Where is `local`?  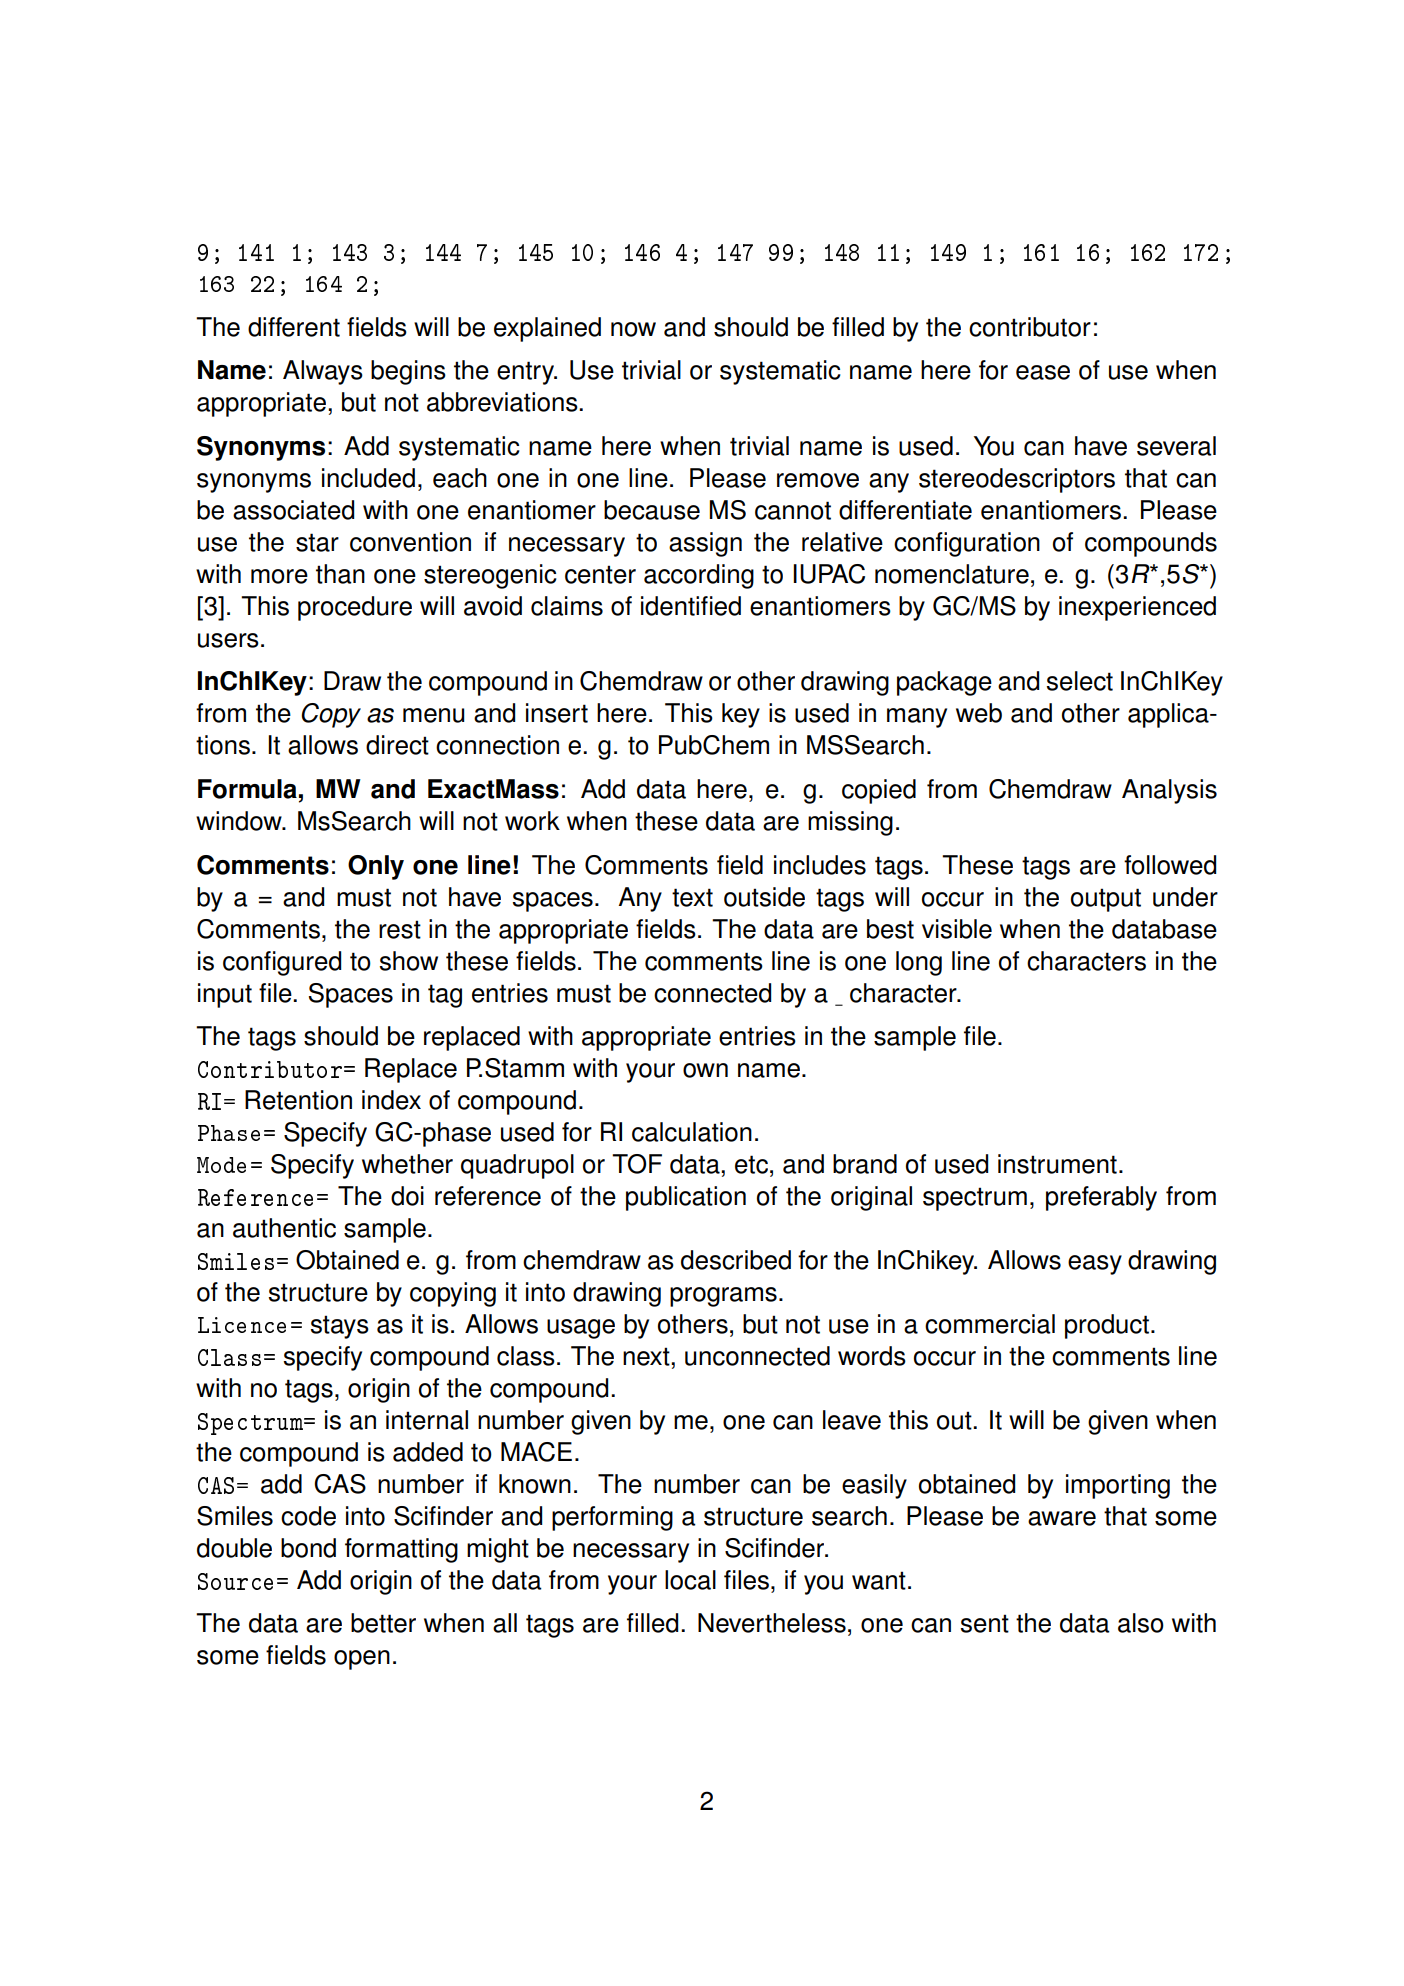 local is located at coordinates (690, 1580).
